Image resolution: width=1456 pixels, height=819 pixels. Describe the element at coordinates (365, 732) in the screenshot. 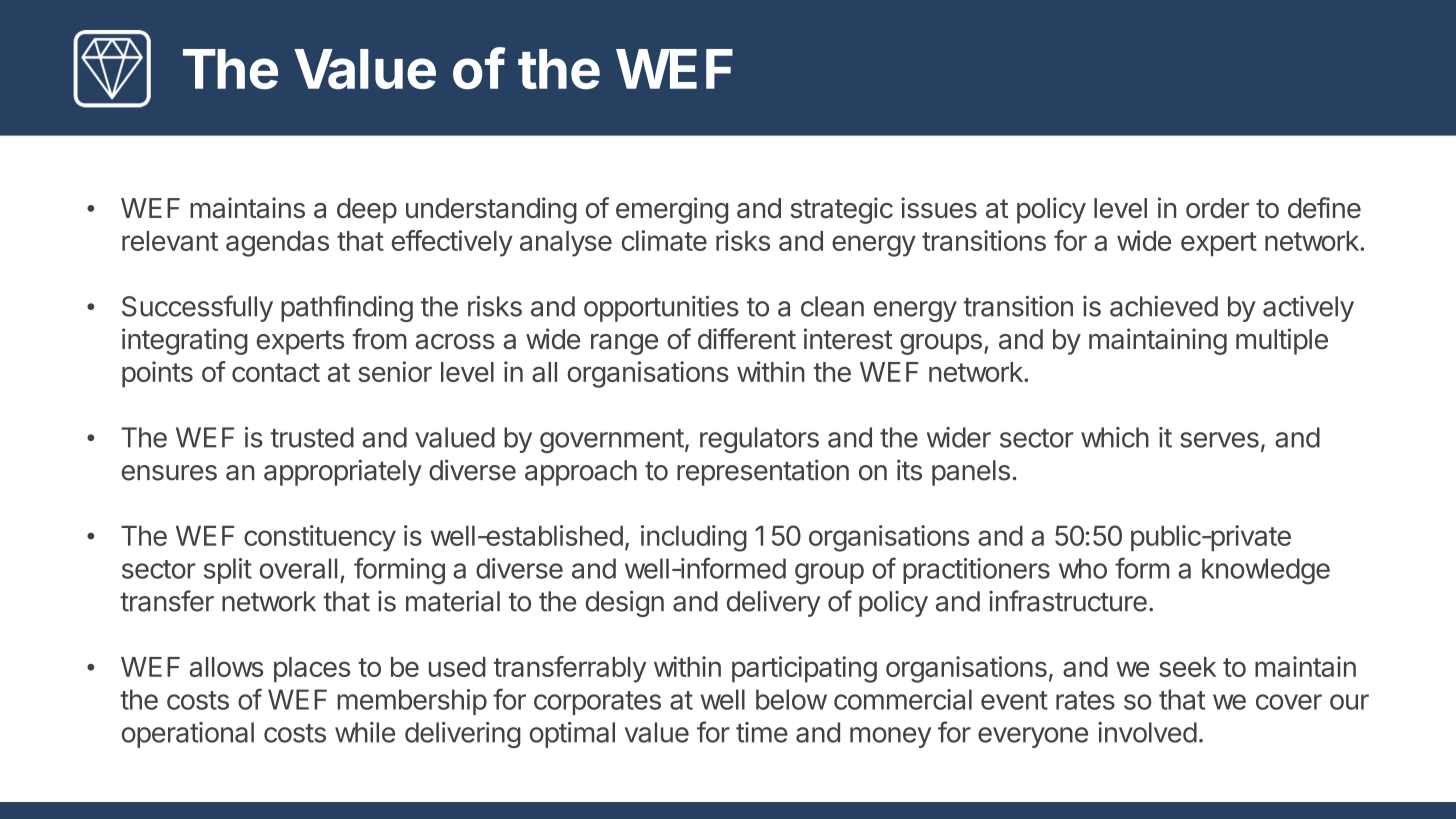

I see `while` at that location.
